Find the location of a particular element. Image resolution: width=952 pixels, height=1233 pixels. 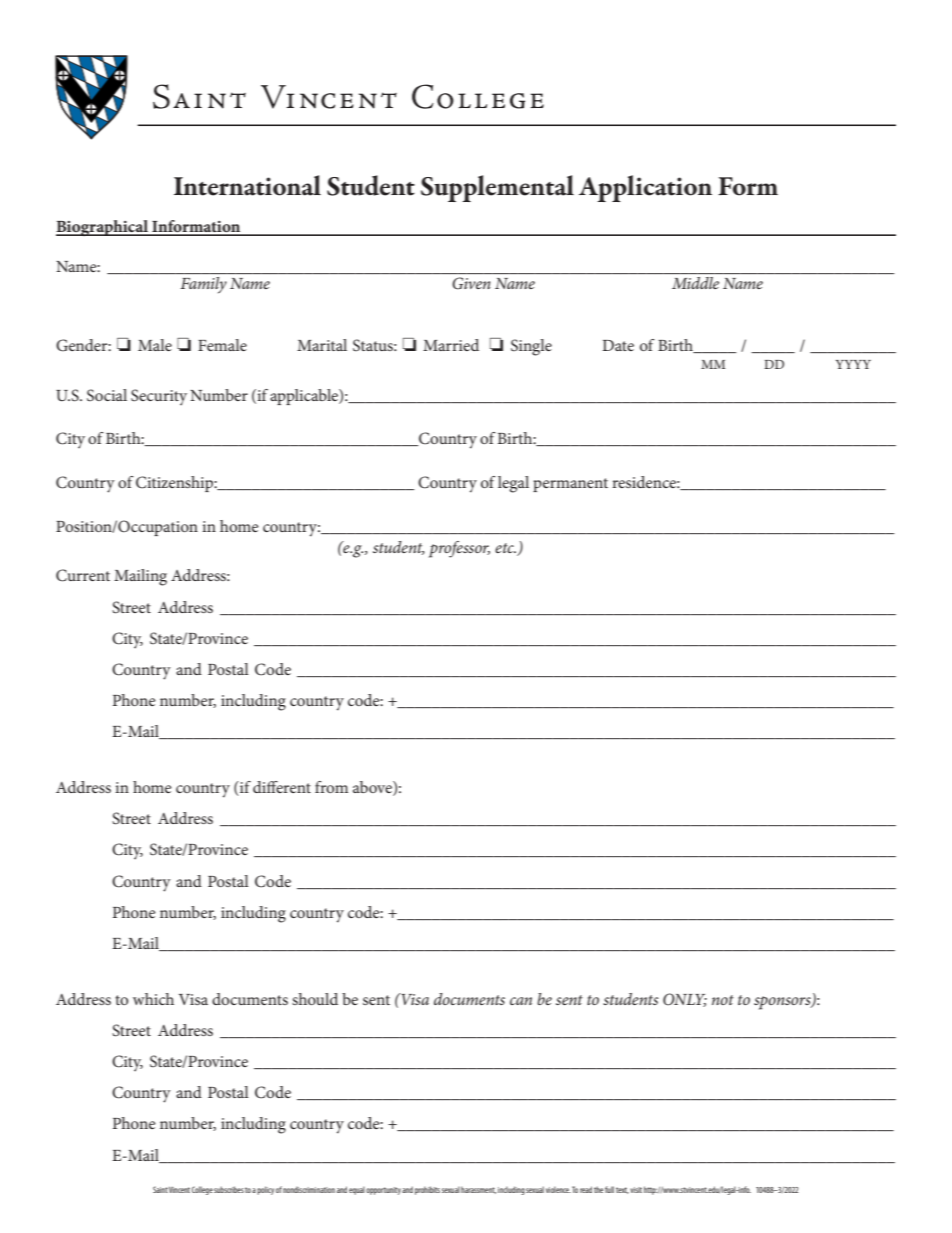

etc is located at coordinates (505, 548).
